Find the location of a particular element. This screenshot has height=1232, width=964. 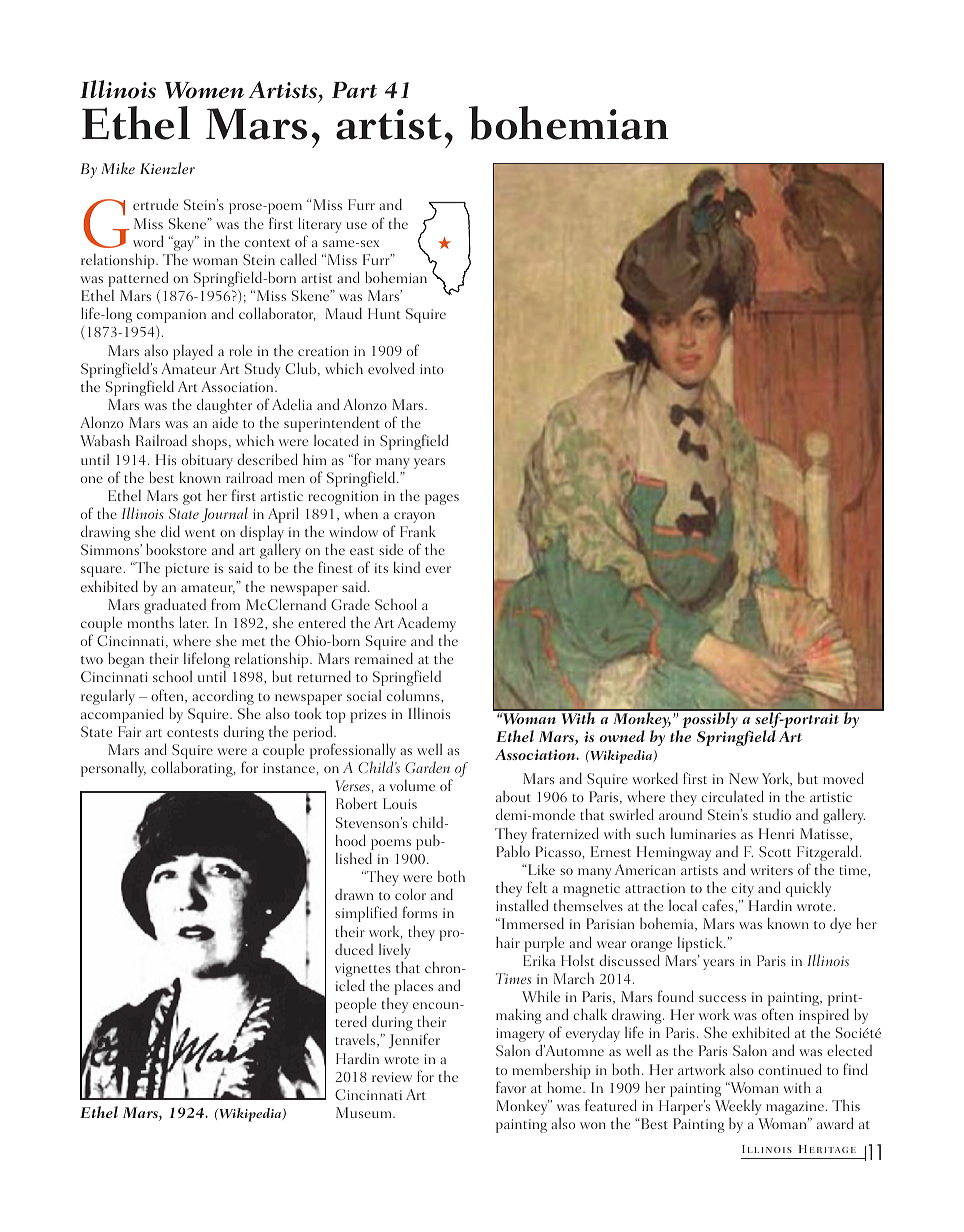

evolved is located at coordinates (391, 368).
